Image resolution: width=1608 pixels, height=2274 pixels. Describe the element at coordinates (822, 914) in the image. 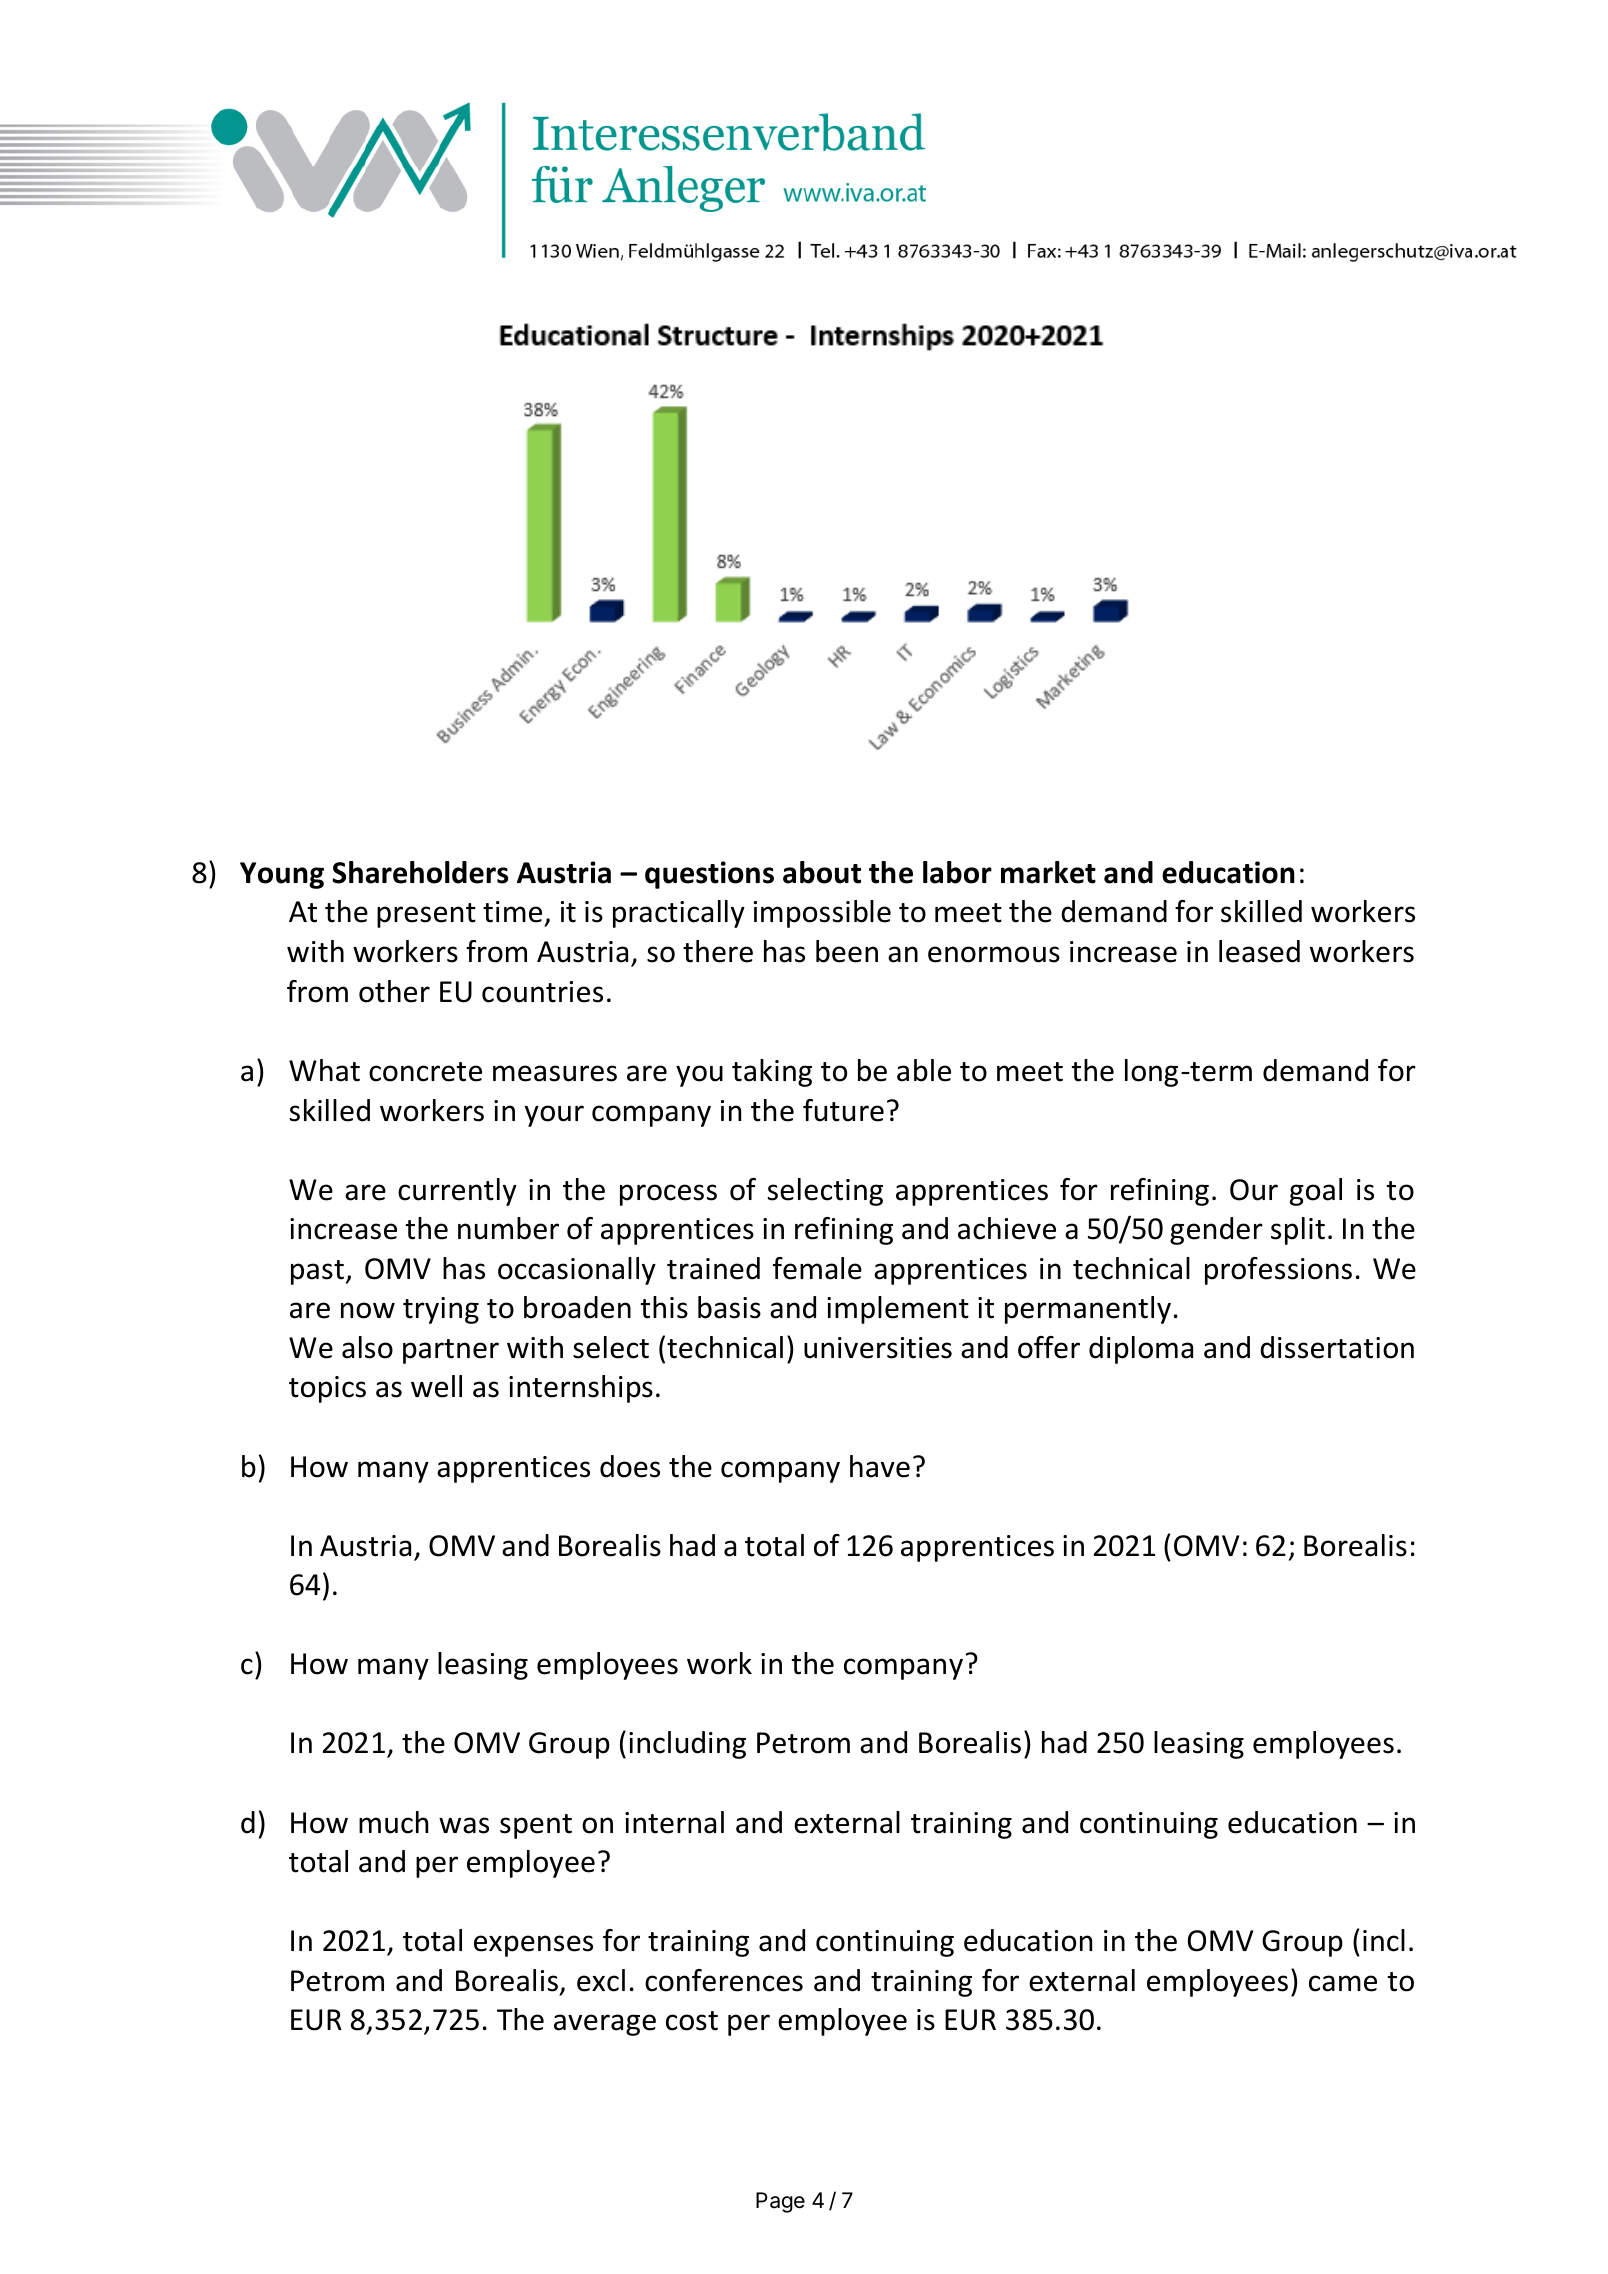

I see `impossible` at that location.
